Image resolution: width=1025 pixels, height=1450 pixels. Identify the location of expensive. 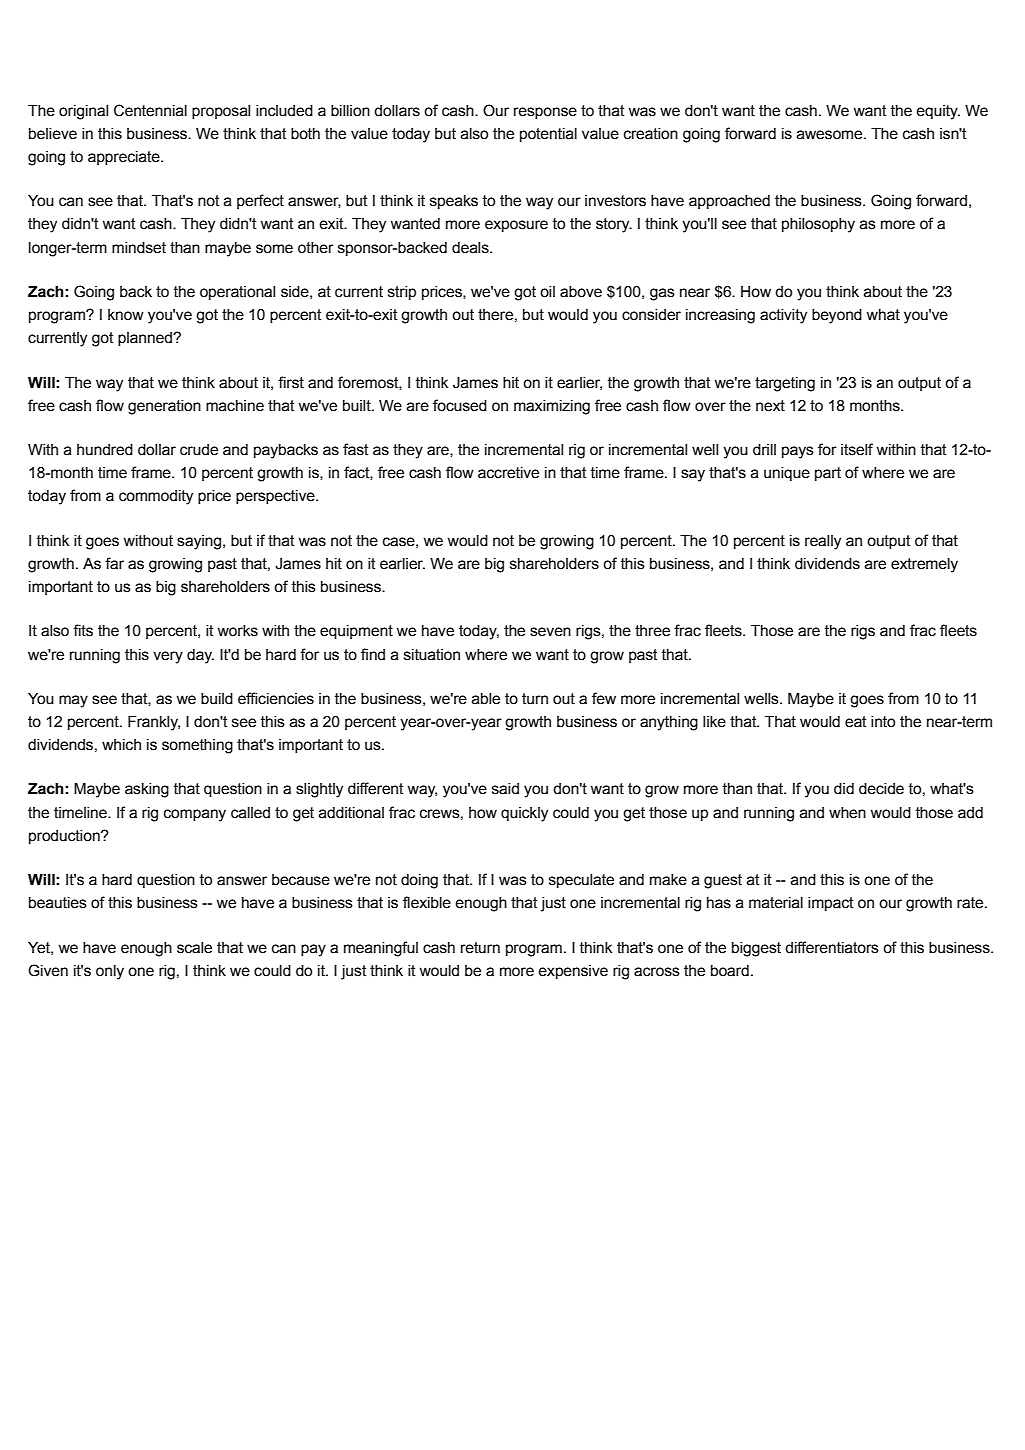
(573, 972).
